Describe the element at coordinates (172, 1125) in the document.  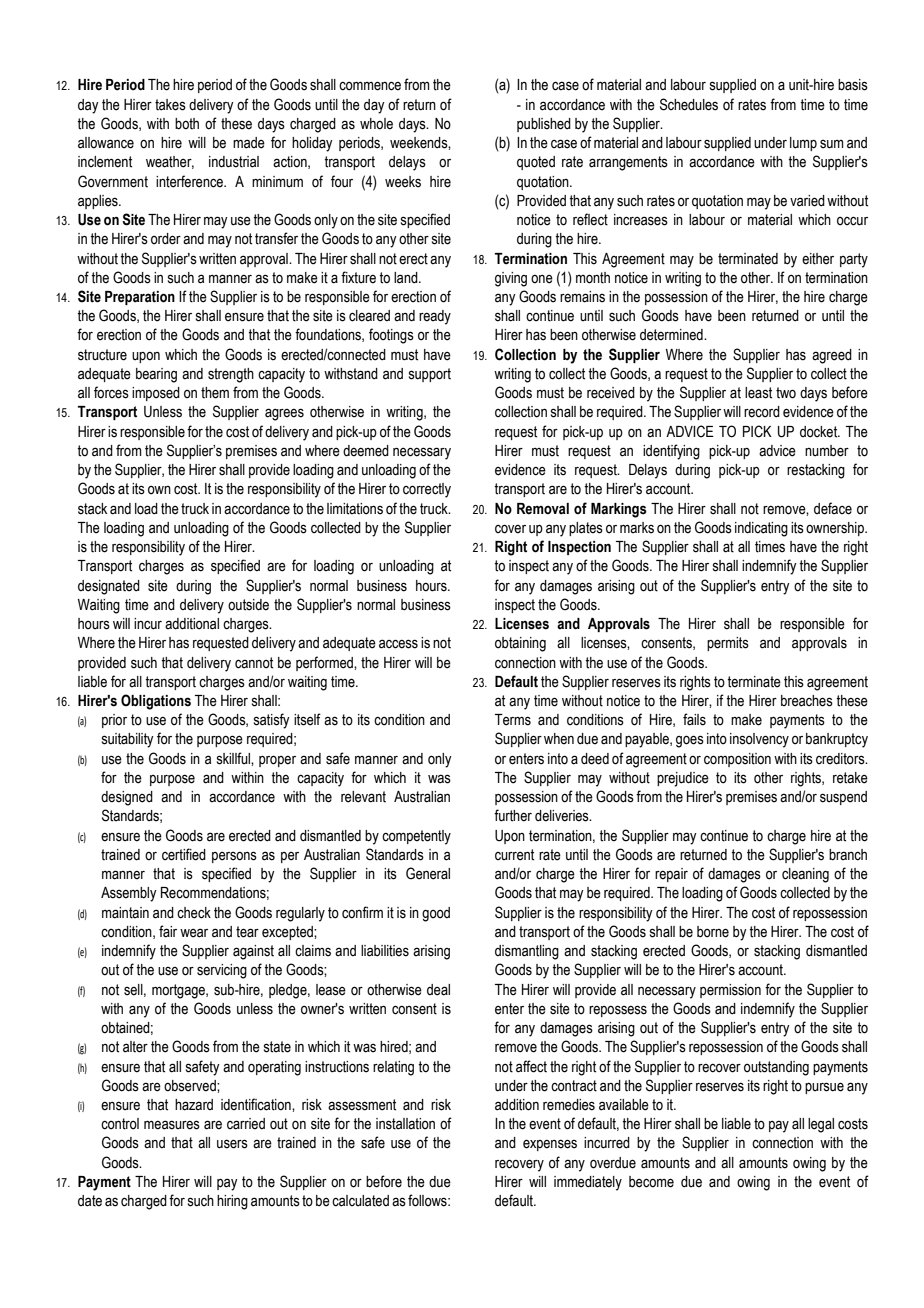
I see `measures` at that location.
